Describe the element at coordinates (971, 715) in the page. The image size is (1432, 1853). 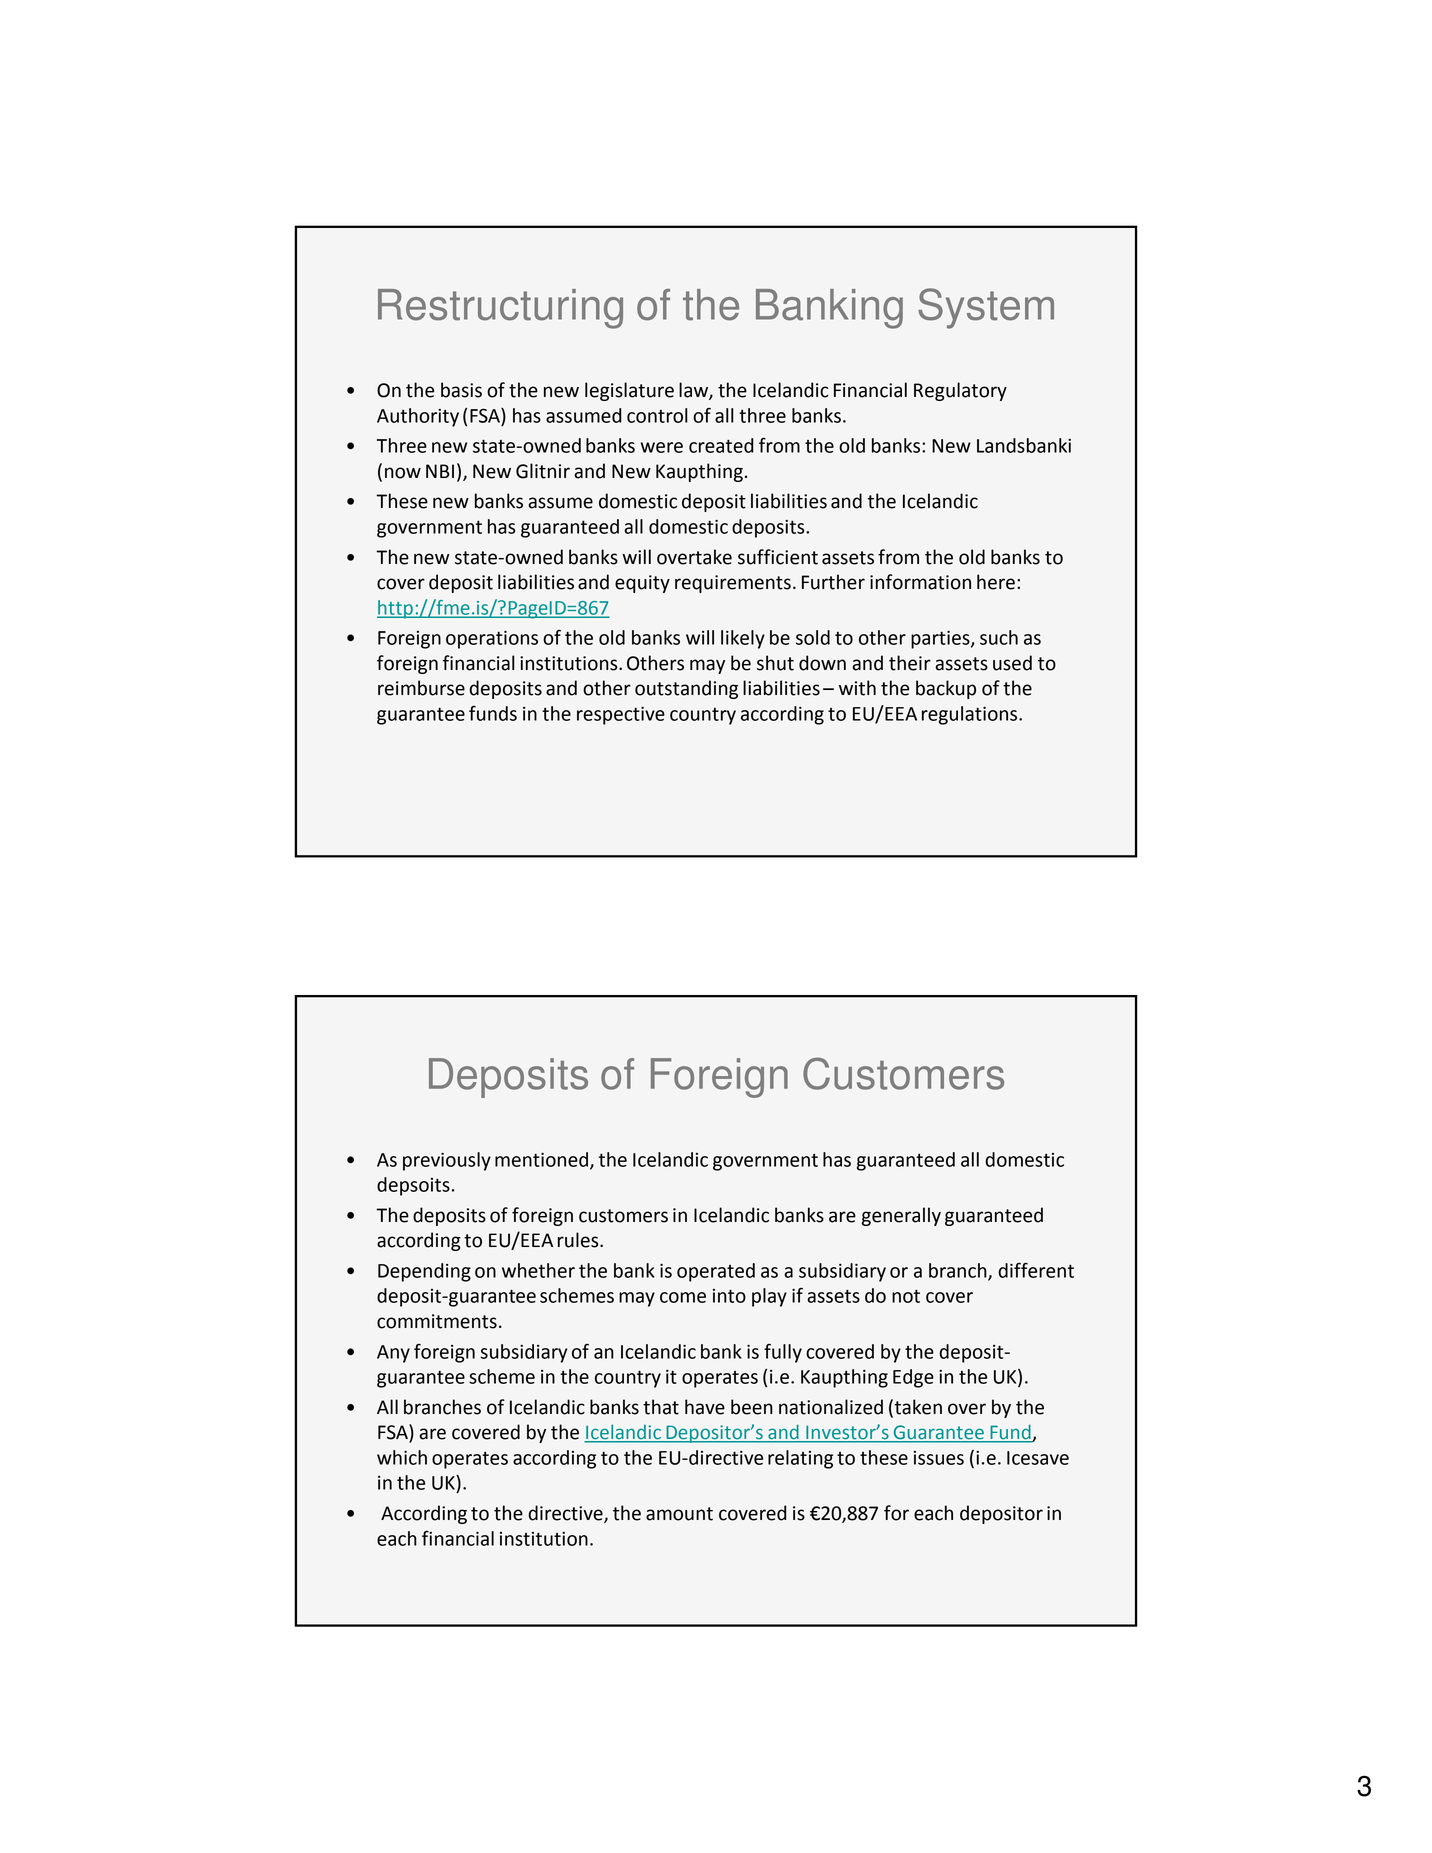
I see `regulations` at that location.
